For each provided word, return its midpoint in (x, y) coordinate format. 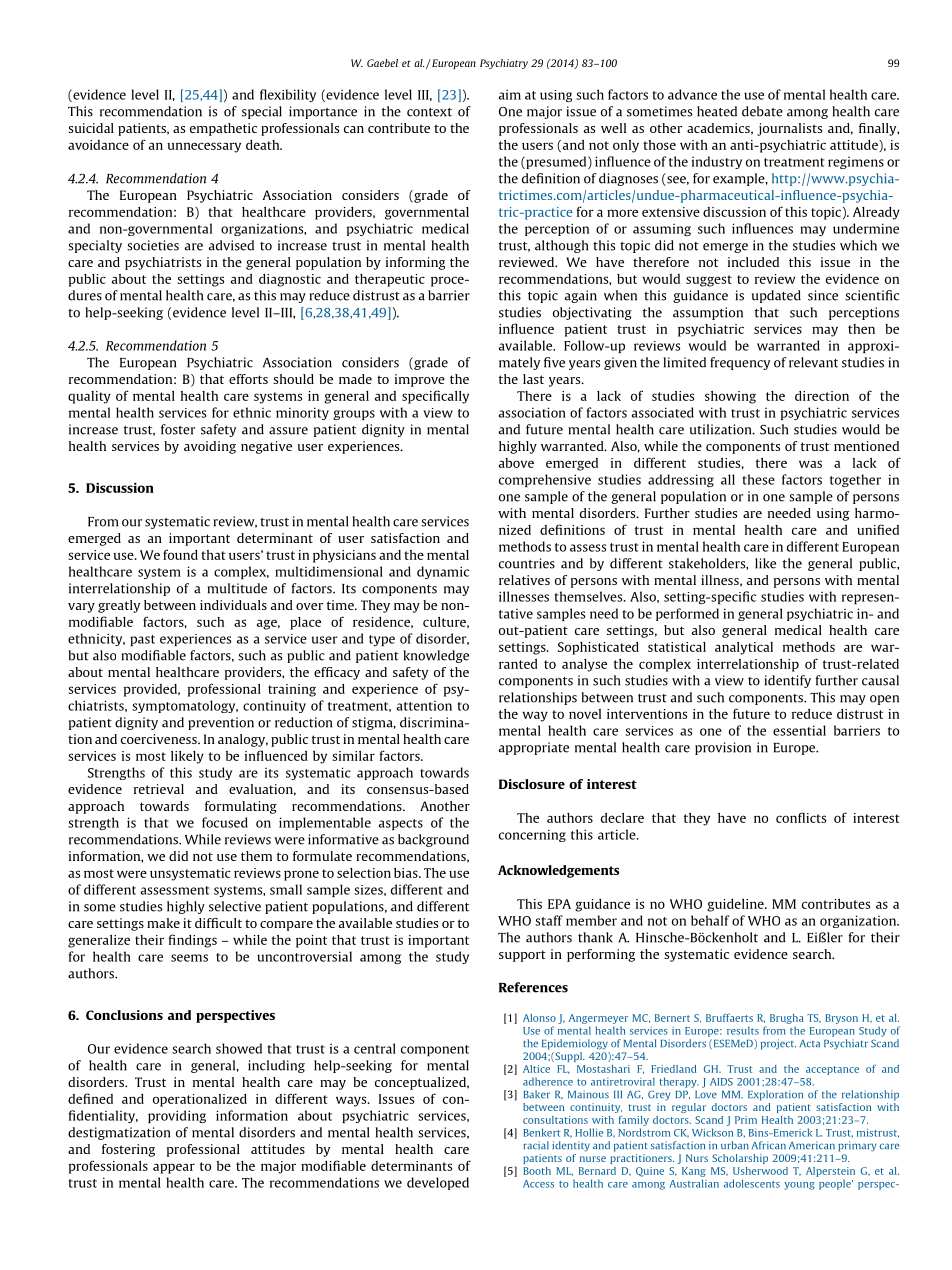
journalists (789, 129)
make (163, 923)
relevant (813, 362)
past (142, 640)
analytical (744, 648)
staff (549, 920)
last (533, 379)
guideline (736, 905)
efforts (248, 379)
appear (174, 1168)
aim (510, 95)
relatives (524, 580)
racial (536, 1145)
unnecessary (204, 147)
